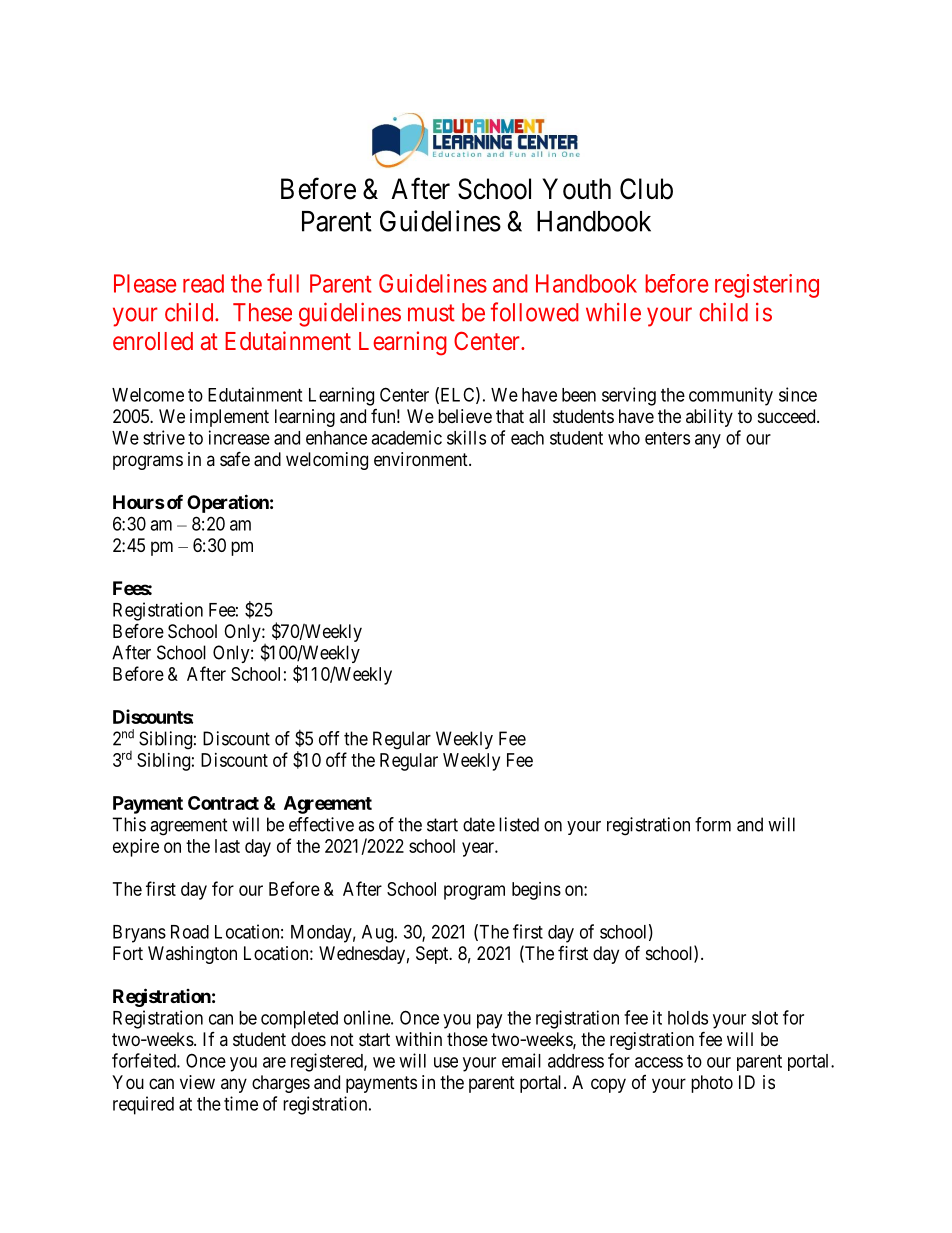 This page has width=952, height=1233. I want to click on view, so click(197, 1082).
